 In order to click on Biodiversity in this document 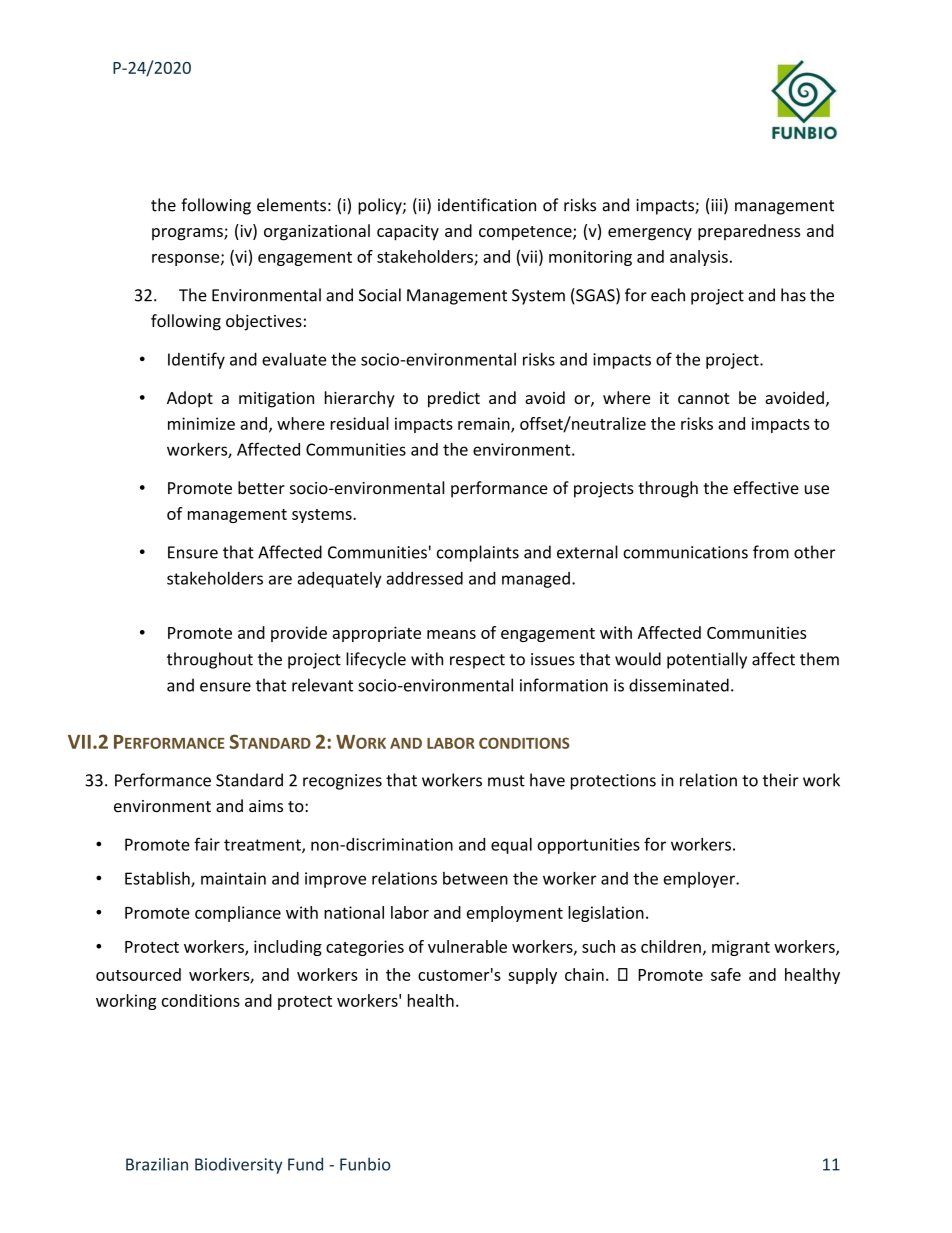, I will do `click(238, 1165)`.
